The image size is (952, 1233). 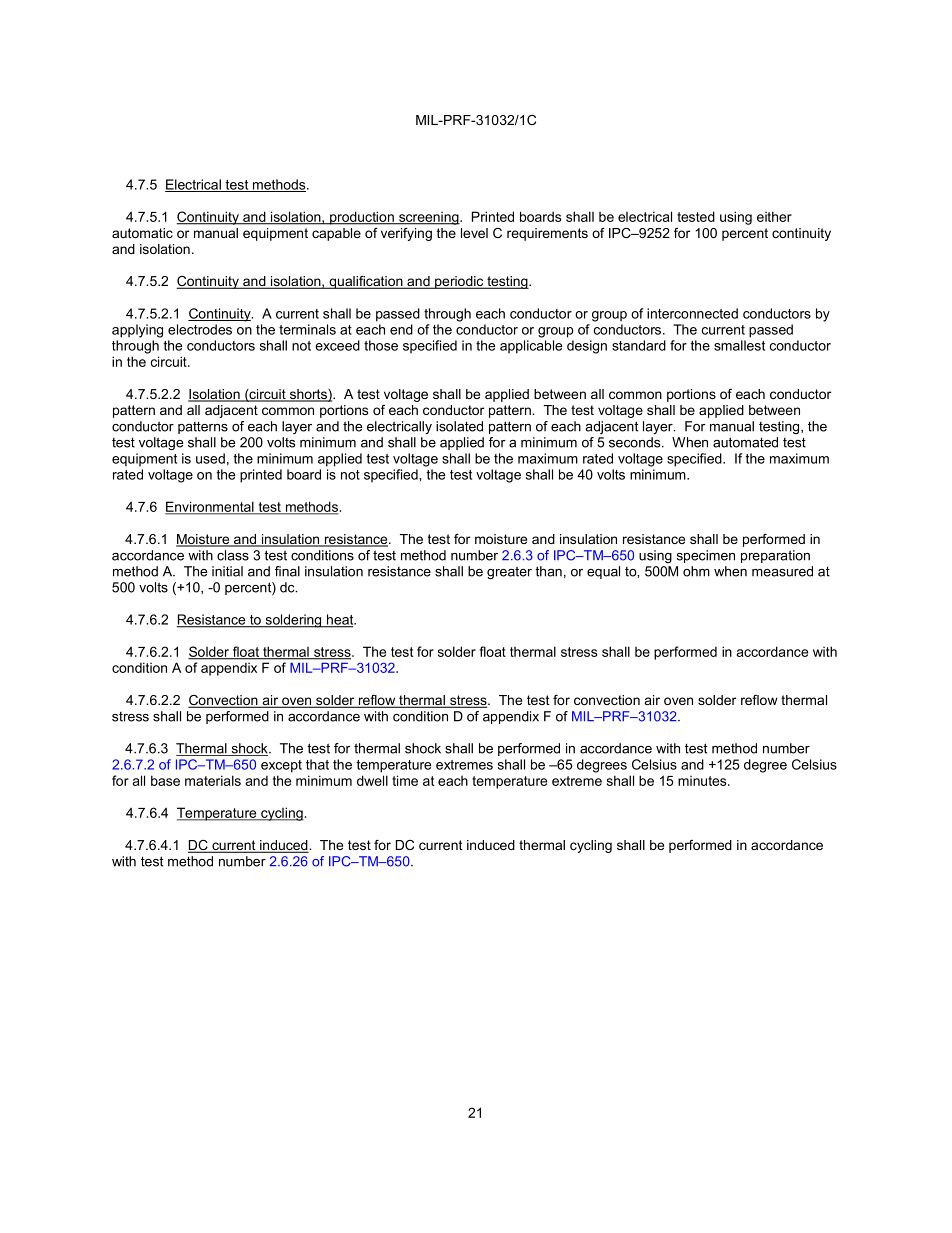 What do you see at coordinates (531, 347) in the image?
I see `applicable` at bounding box center [531, 347].
